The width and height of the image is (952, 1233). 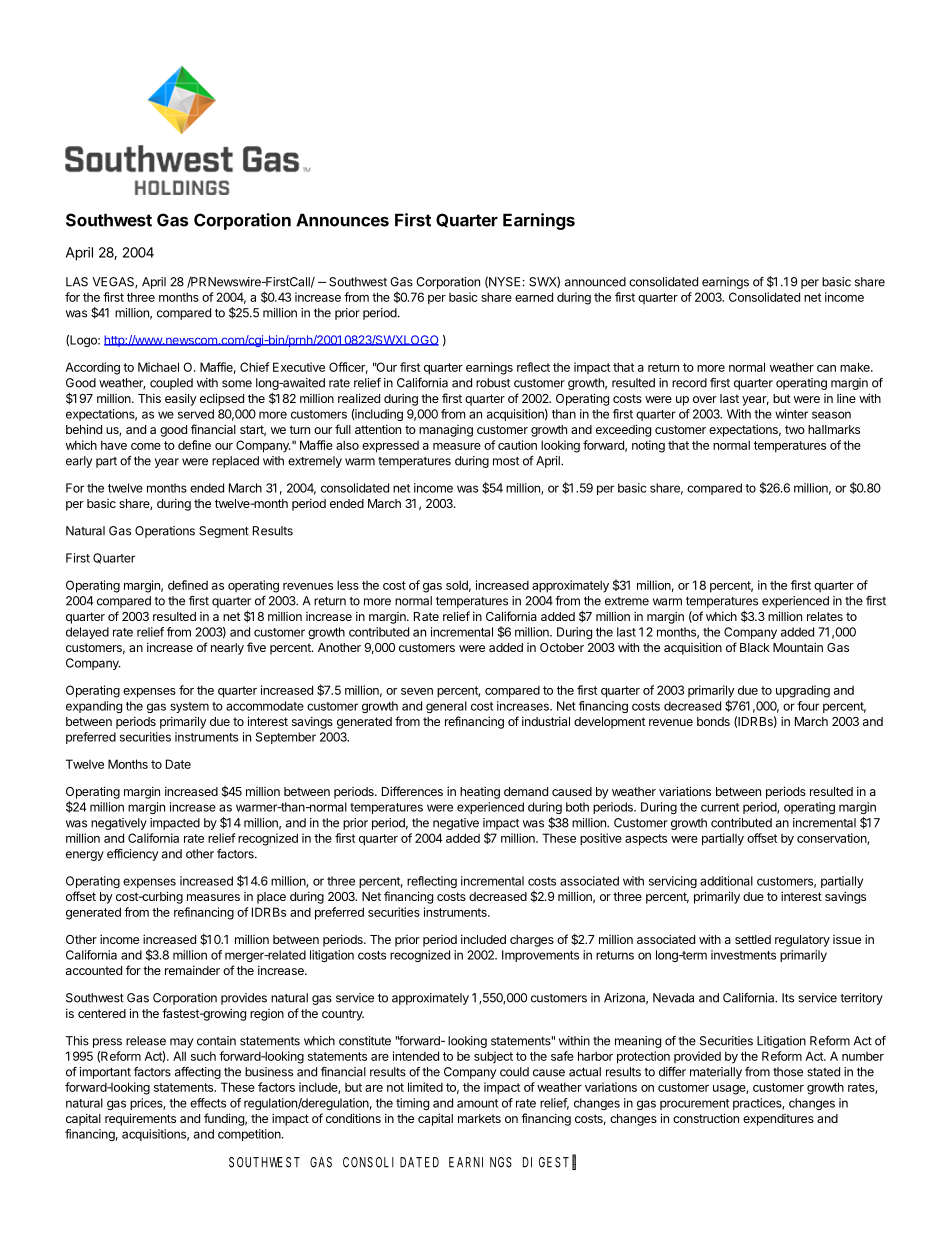 What do you see at coordinates (595, 282) in the image?
I see `announced` at bounding box center [595, 282].
